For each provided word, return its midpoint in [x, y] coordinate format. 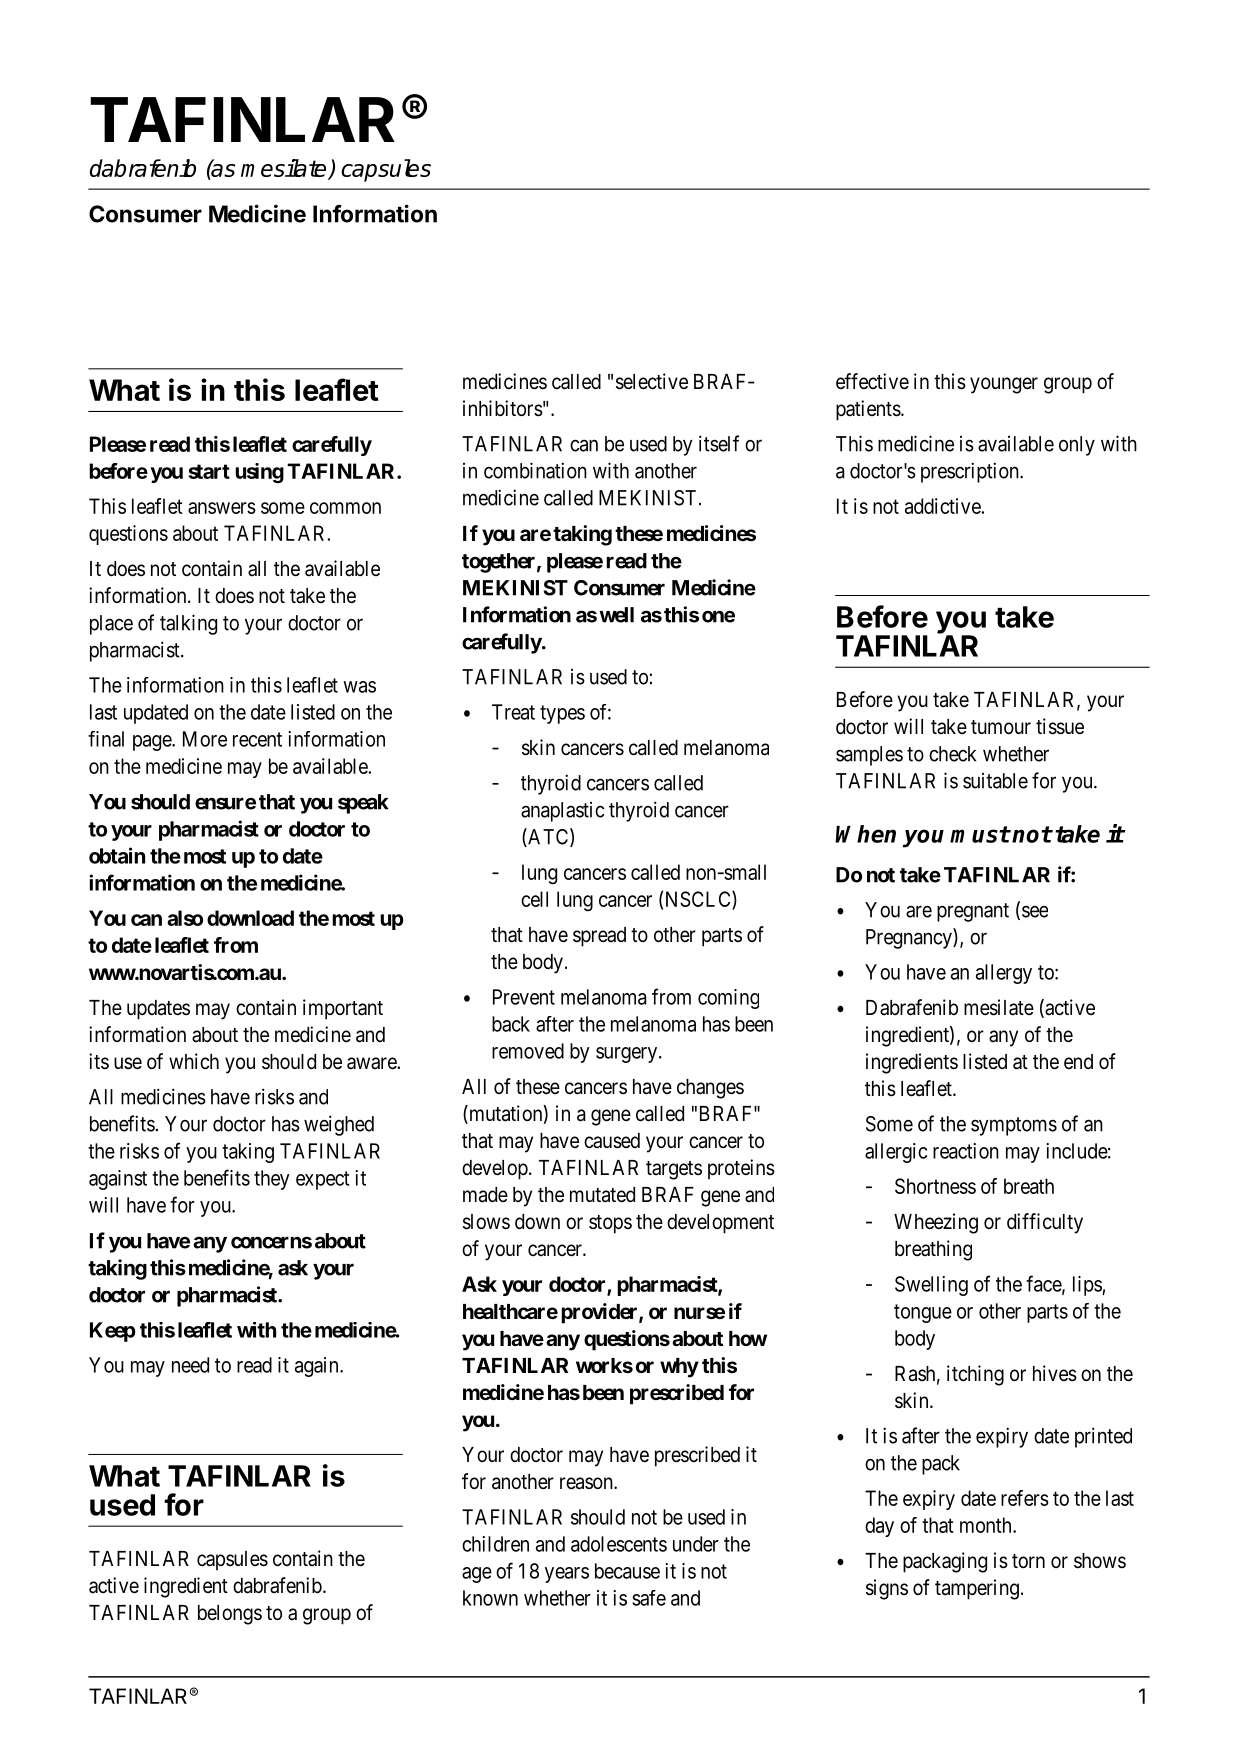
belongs [230, 1615]
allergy [1004, 974]
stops [610, 1224]
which [194, 1061]
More [205, 739]
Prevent [524, 997]
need [190, 1365]
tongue [923, 1313]
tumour [1001, 727]
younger [1004, 385]
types [562, 714]
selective [652, 381]
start [209, 471]
